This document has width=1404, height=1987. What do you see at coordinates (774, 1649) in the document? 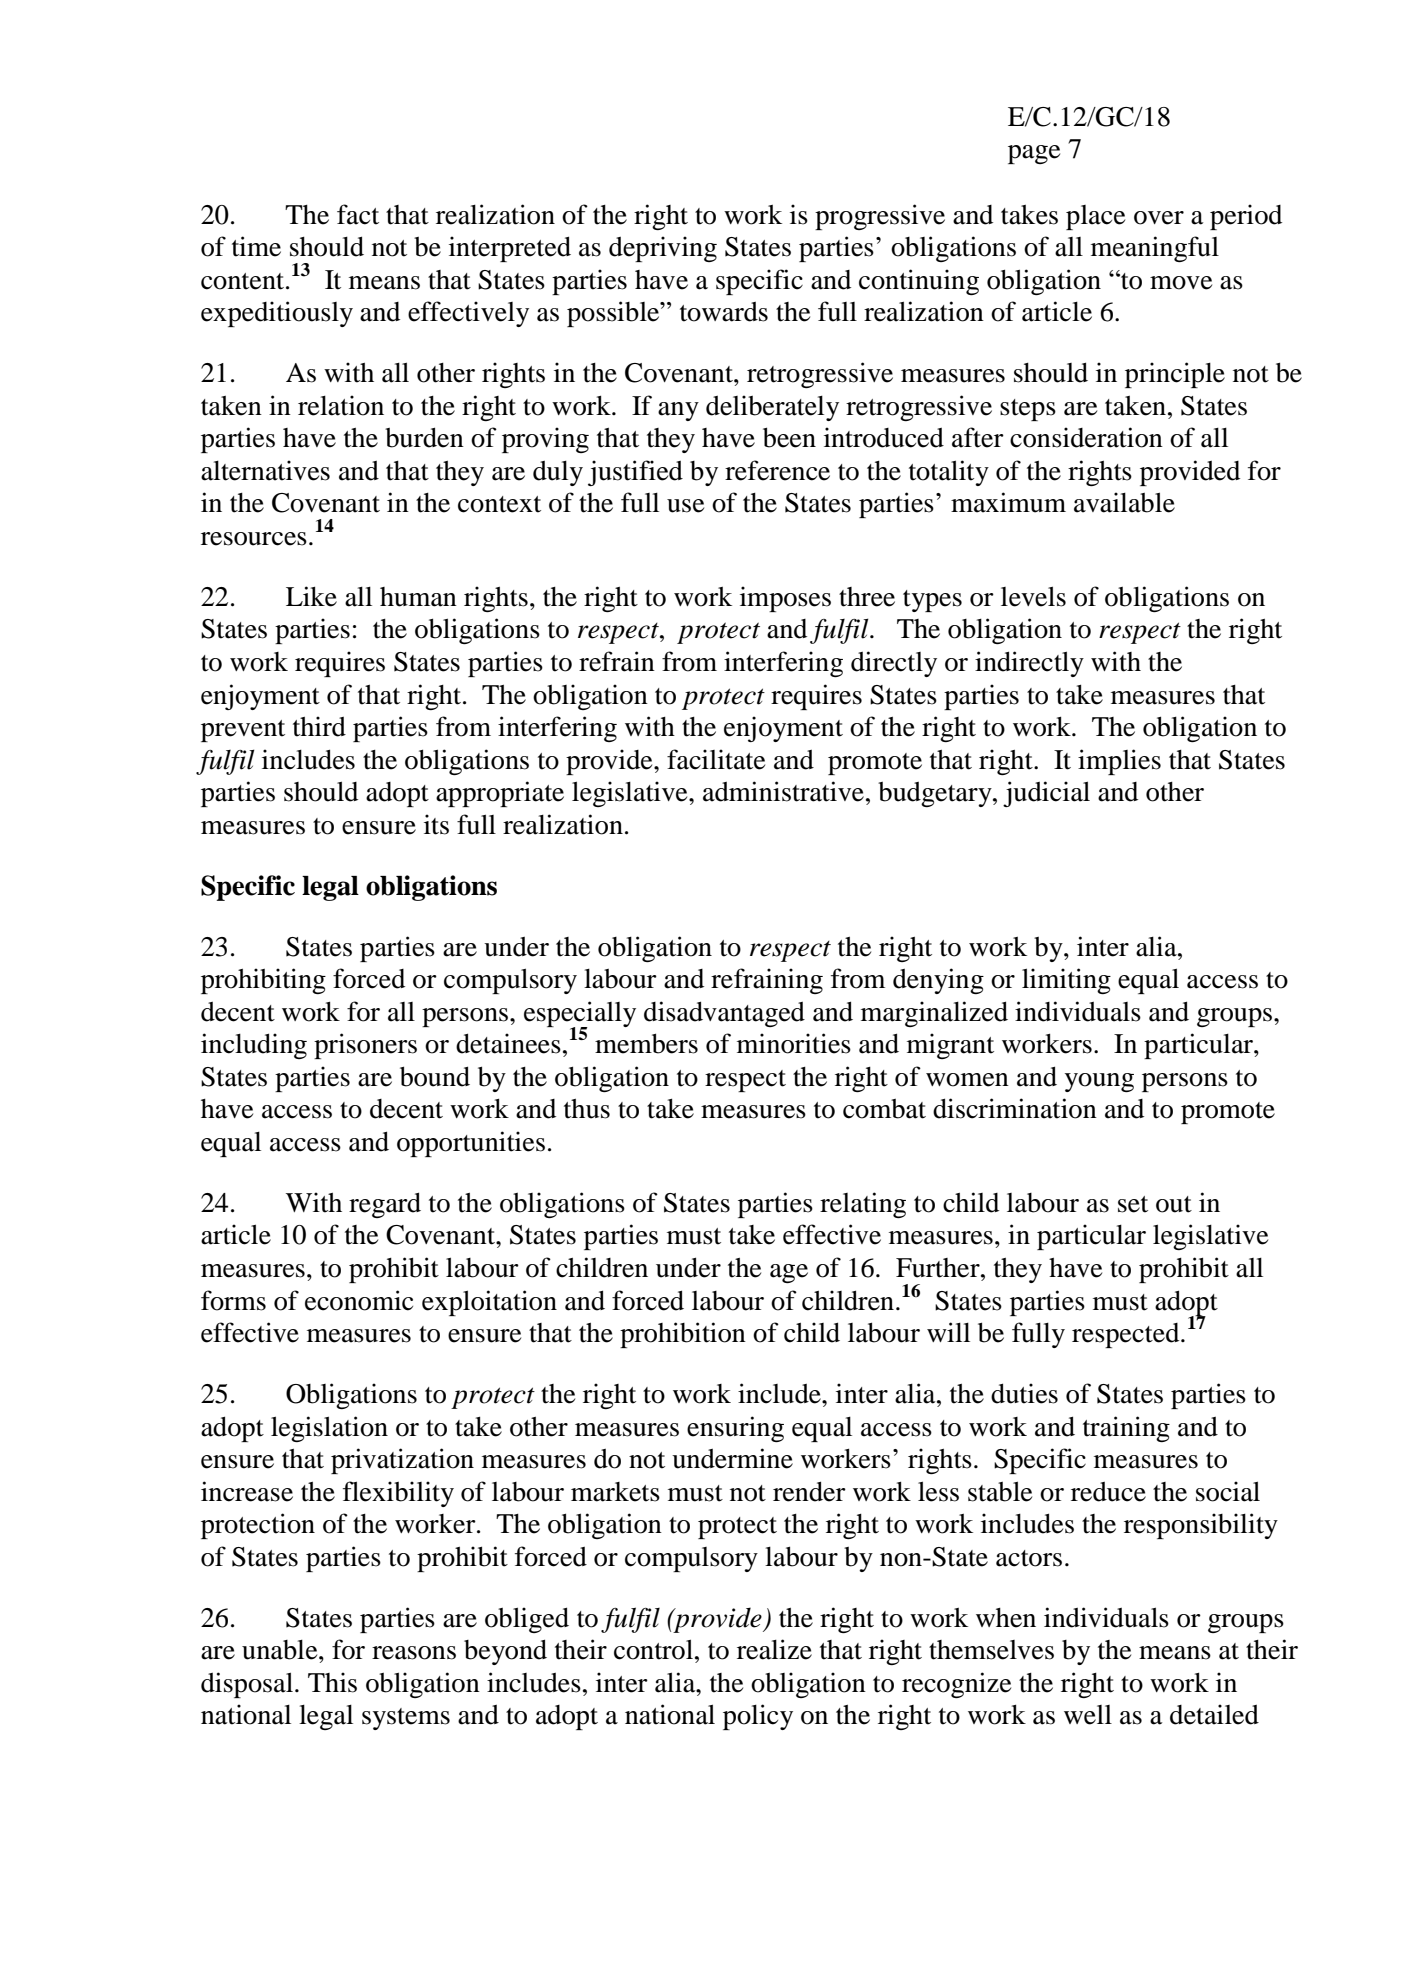
I see `realize` at bounding box center [774, 1649].
